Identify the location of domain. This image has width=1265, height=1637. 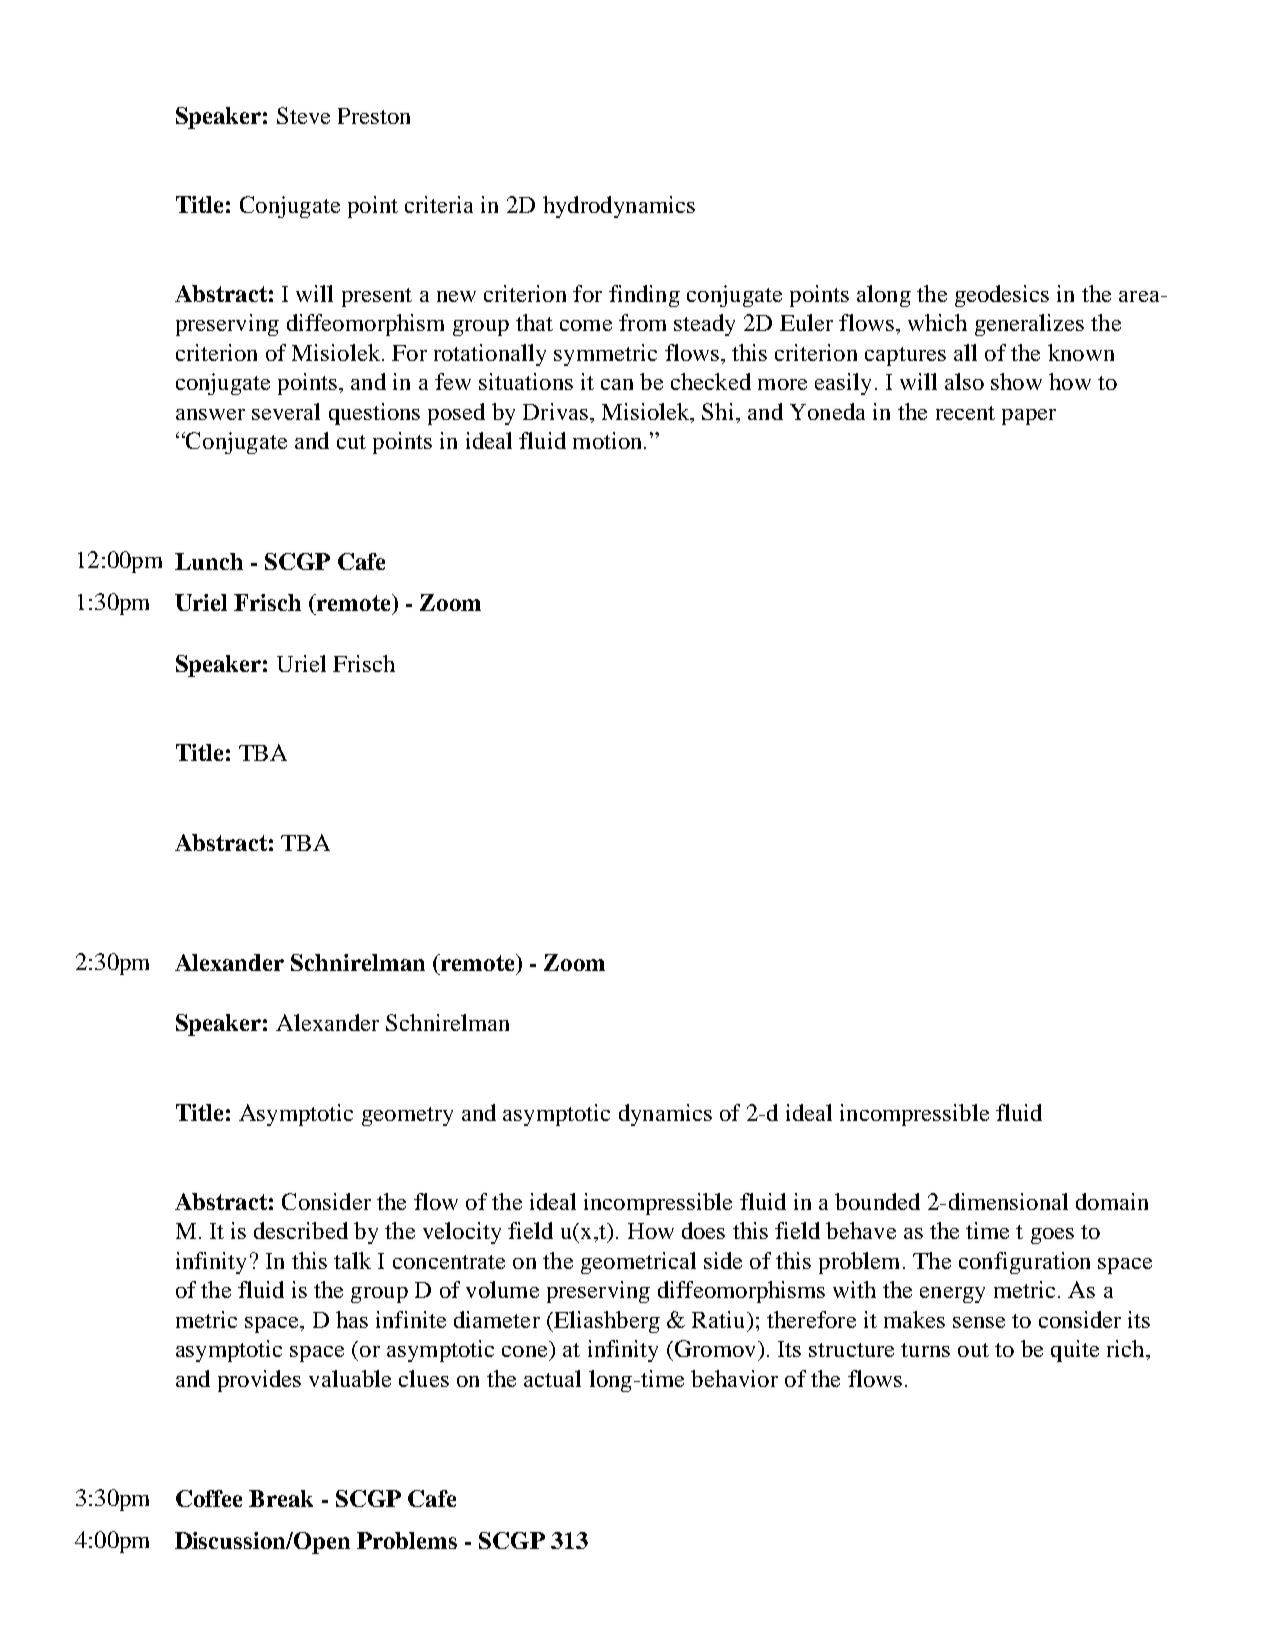
(1112, 1201).
